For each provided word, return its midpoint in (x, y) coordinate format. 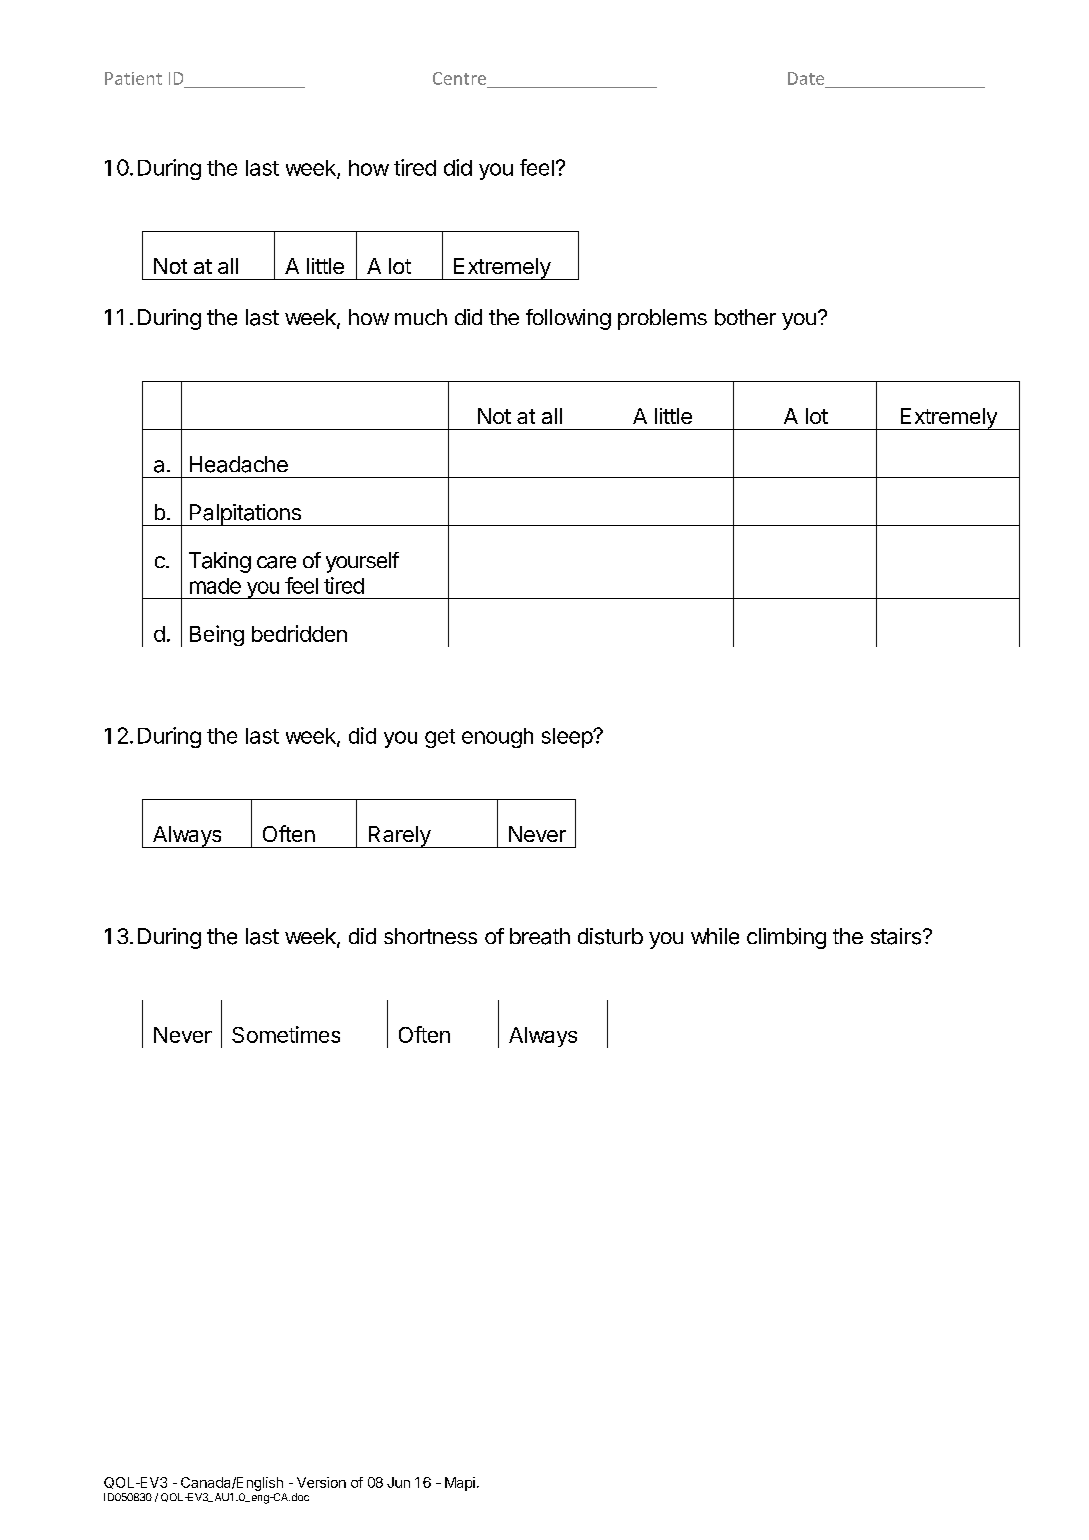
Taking (220, 562)
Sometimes (286, 1034)
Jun (398, 1482)
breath (540, 936)
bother (745, 317)
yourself (362, 562)
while (715, 936)
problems (662, 319)
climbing (786, 938)
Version (321, 1482)
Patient (133, 78)
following (568, 319)
